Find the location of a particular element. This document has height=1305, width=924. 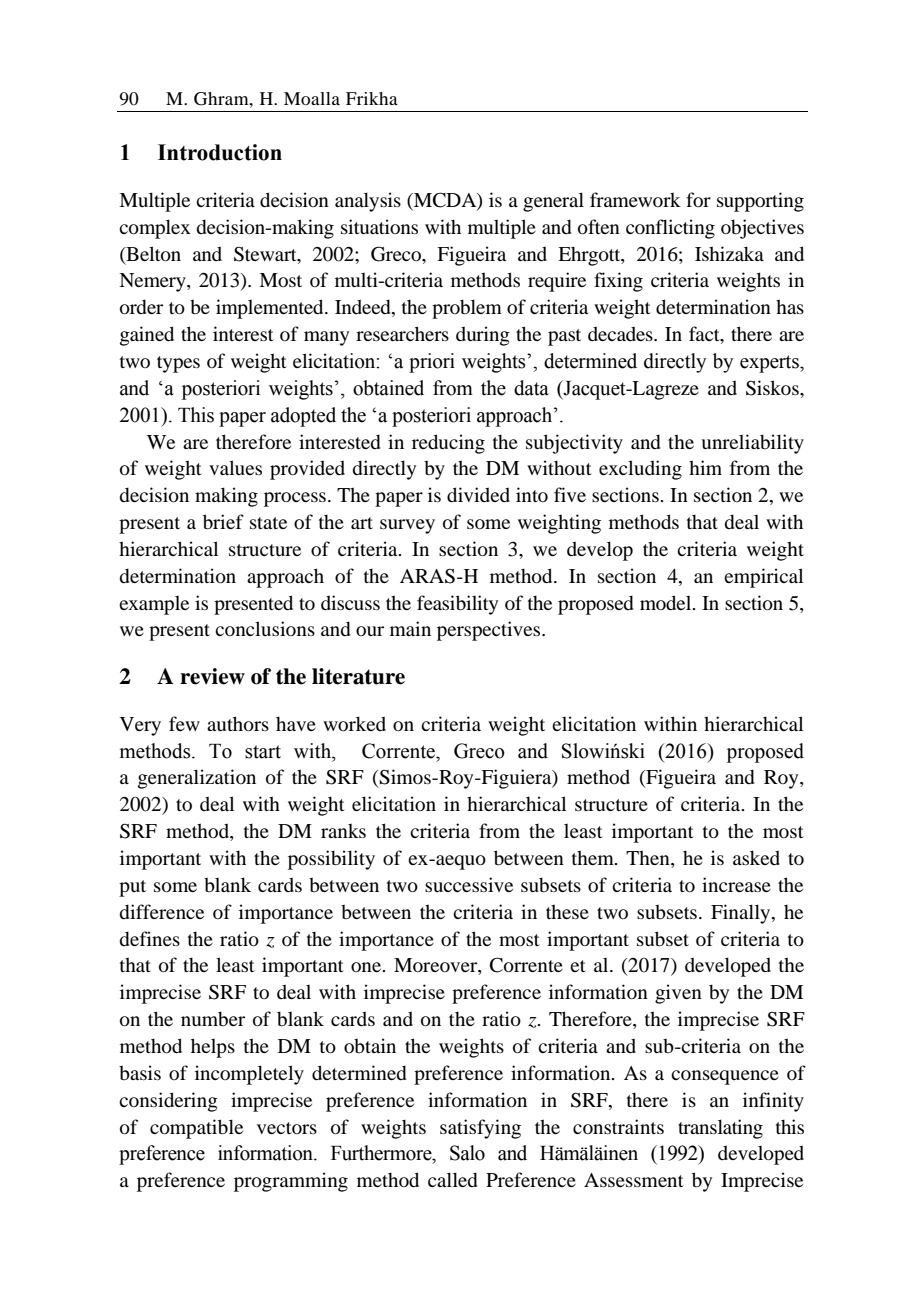

supporting is located at coordinates (760, 202).
